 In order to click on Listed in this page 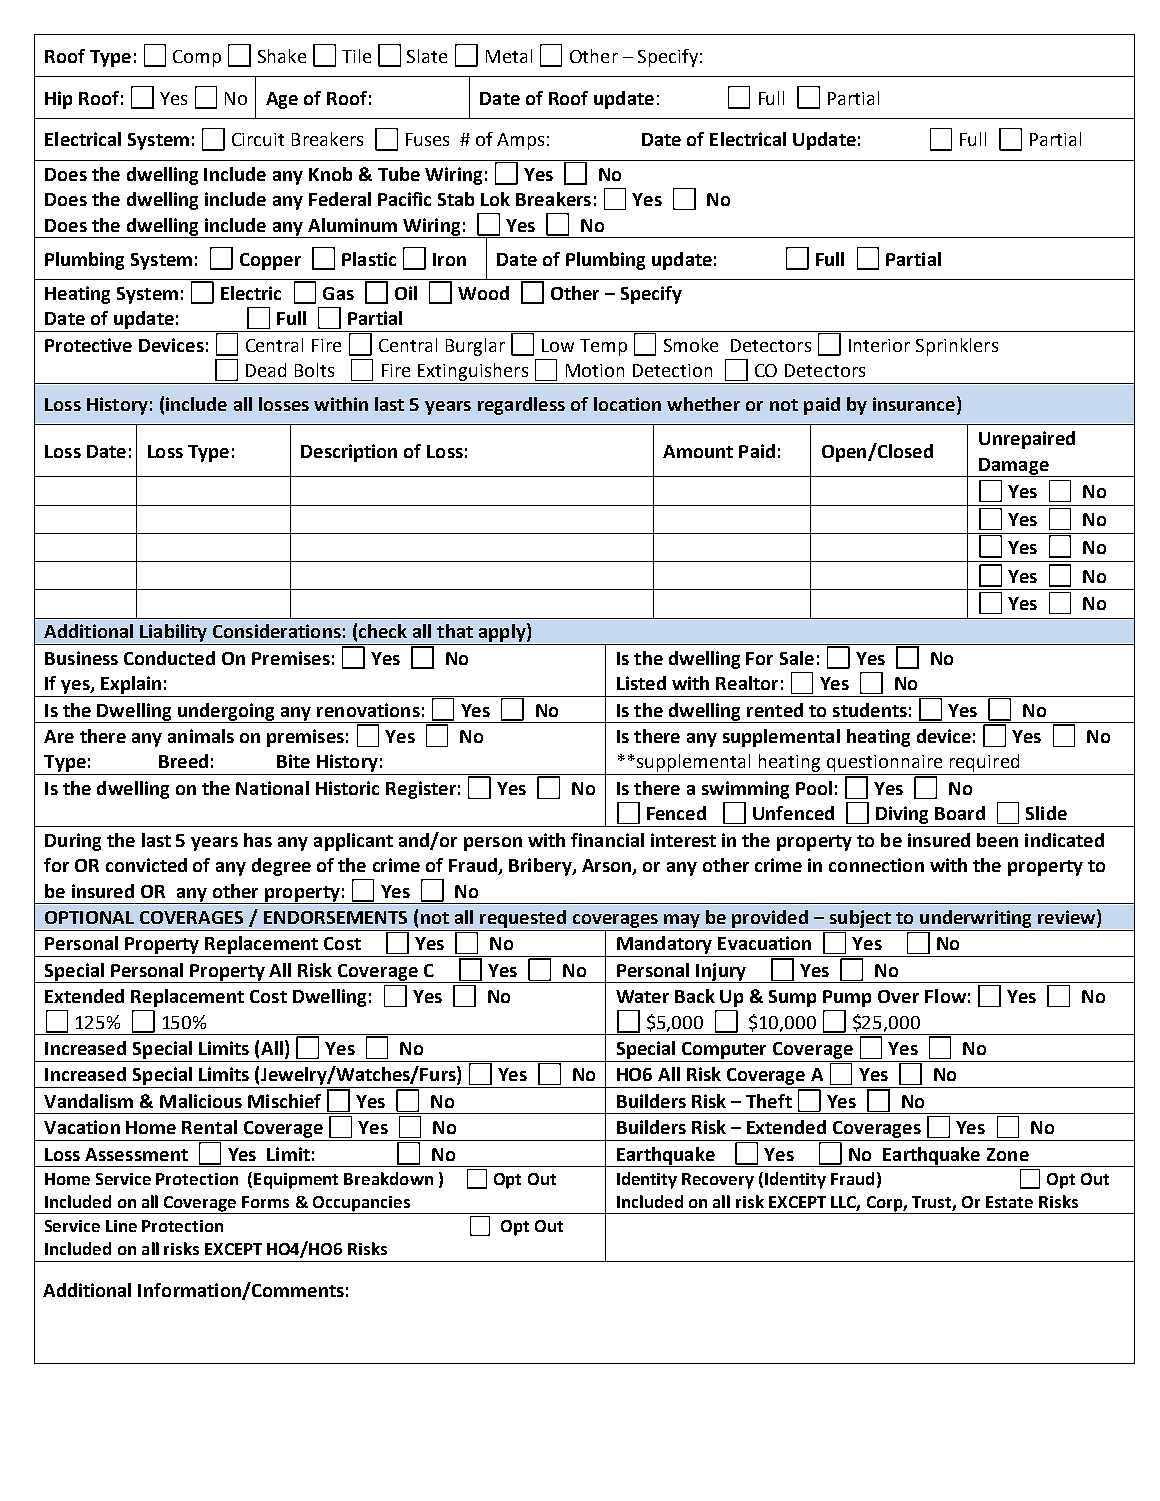, I will do `click(641, 683)`.
